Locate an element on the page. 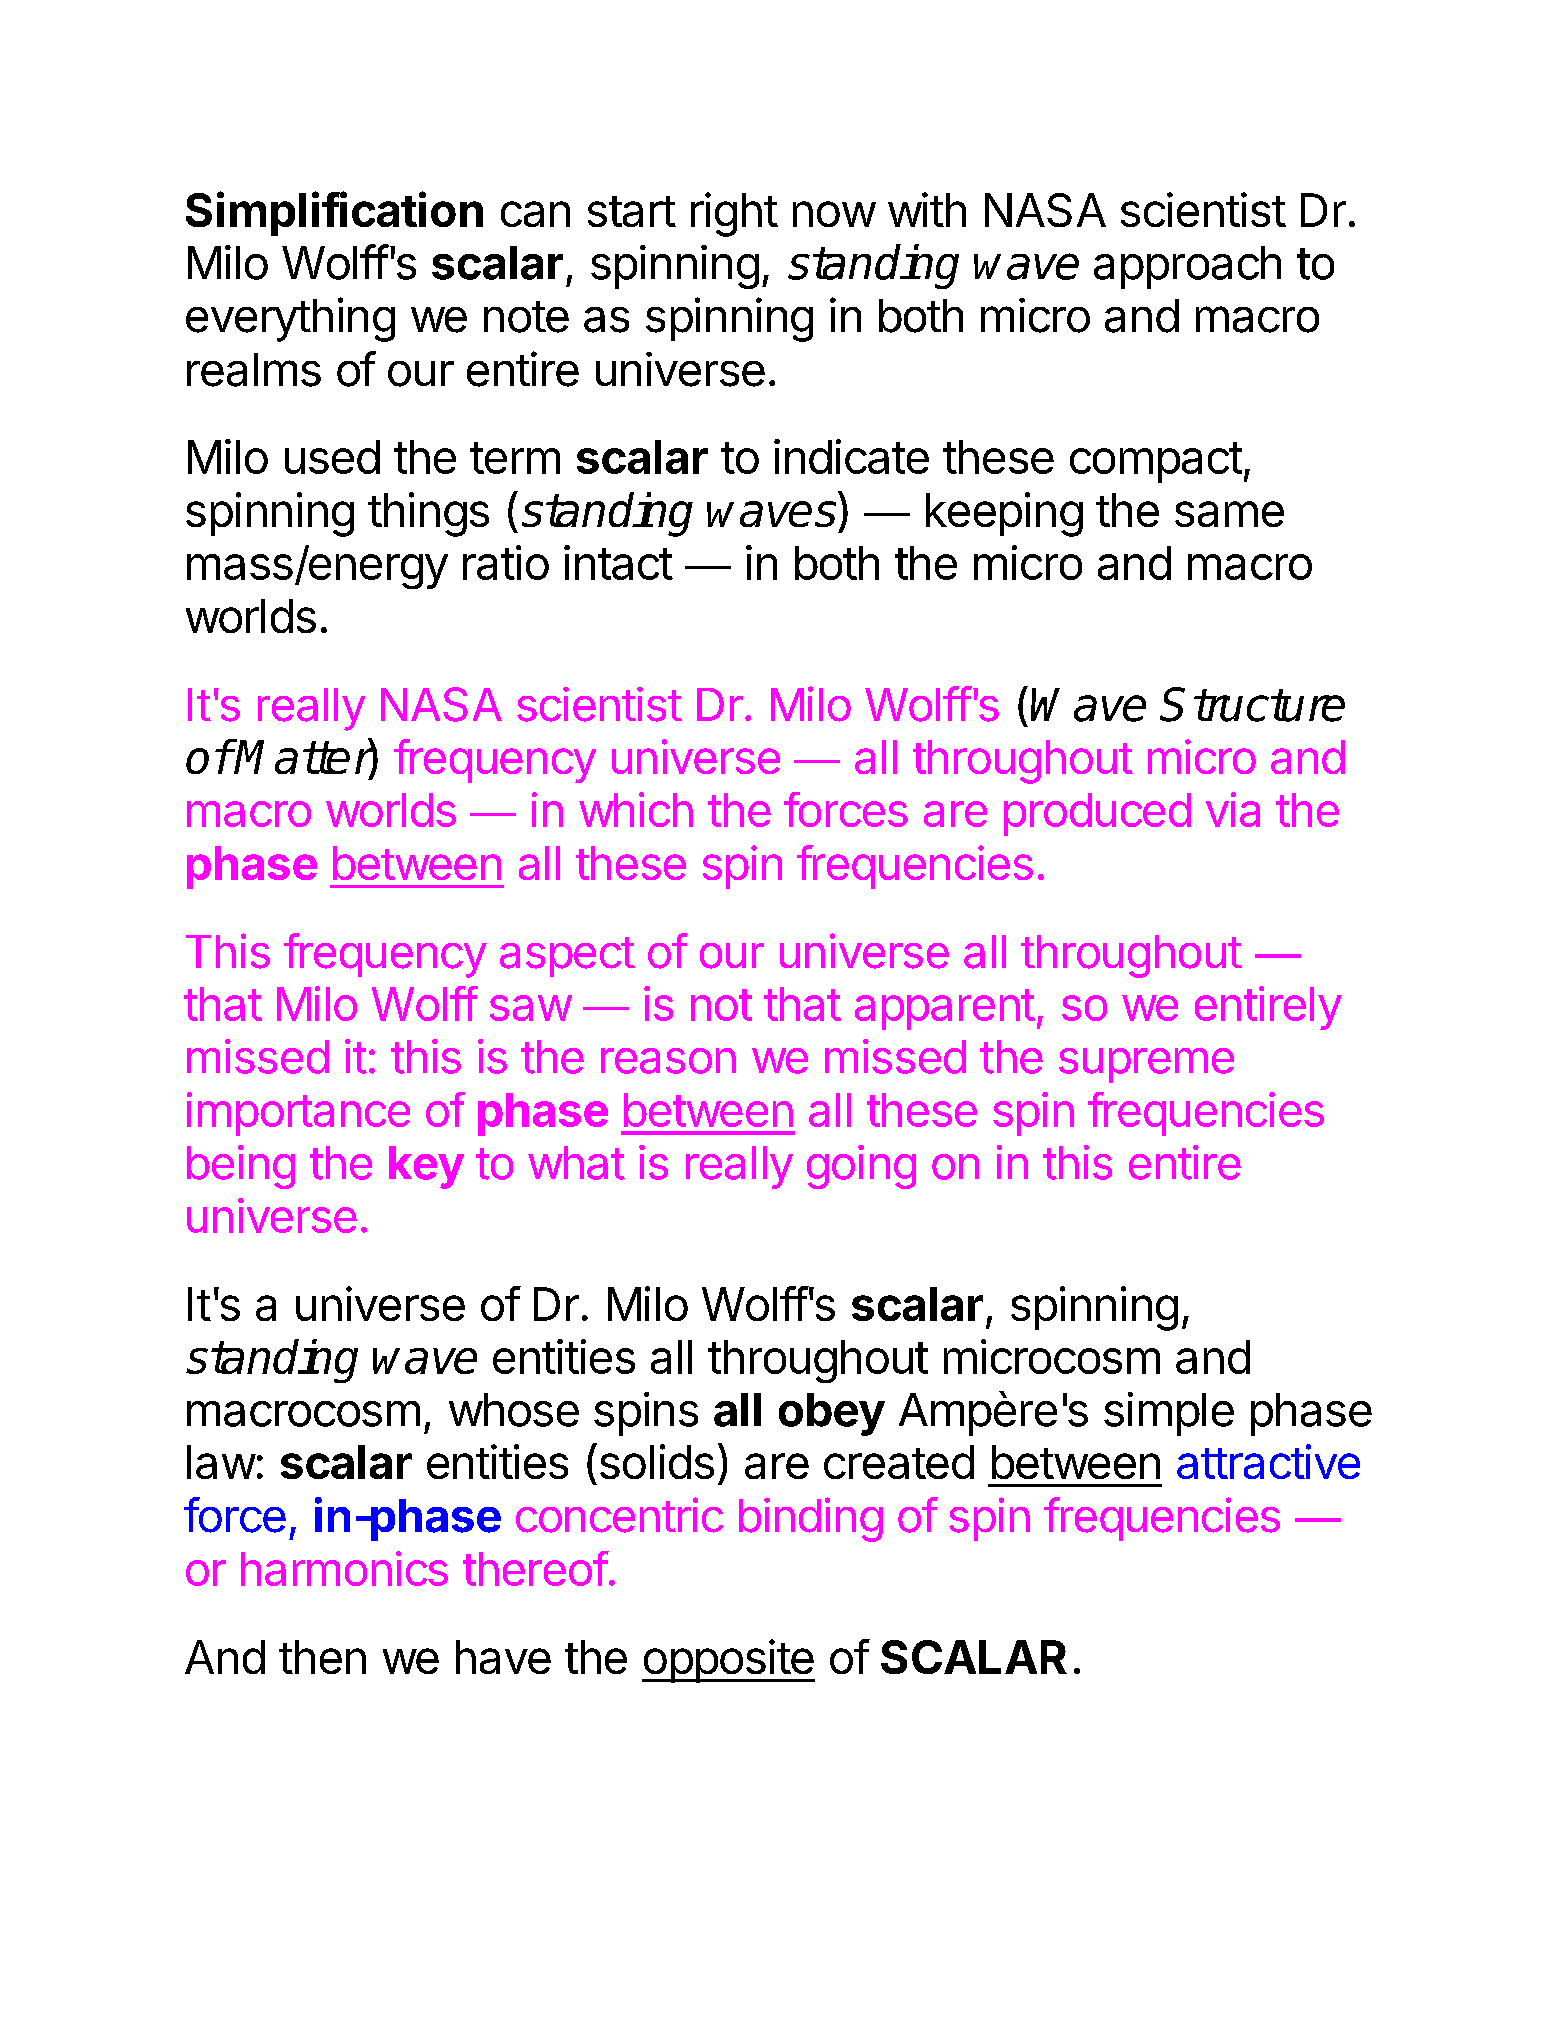 This image has height=2021, width=1562. approach is located at coordinates (1187, 267).
